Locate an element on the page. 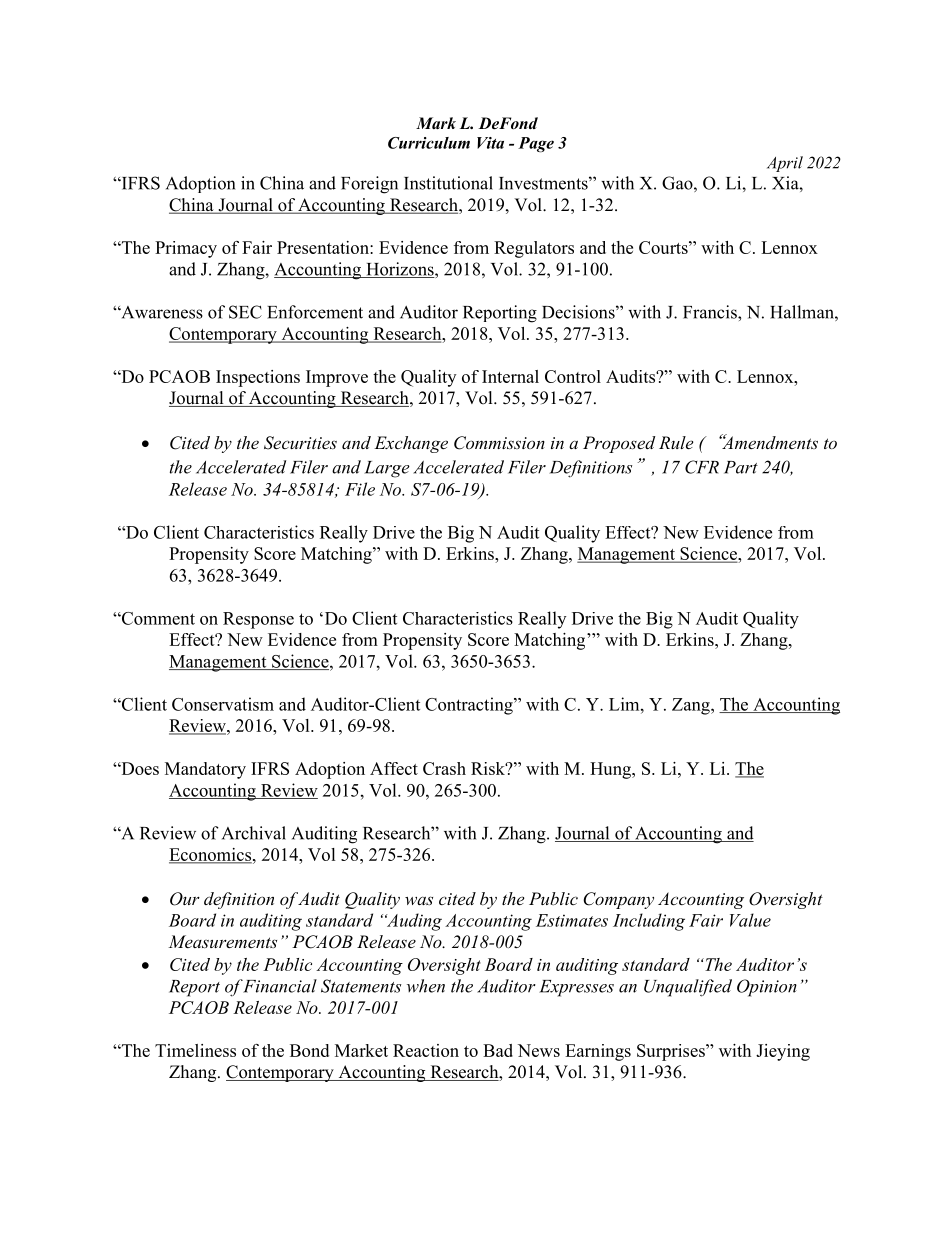 This page has width=952, height=1233. Vita is located at coordinates (490, 143).
